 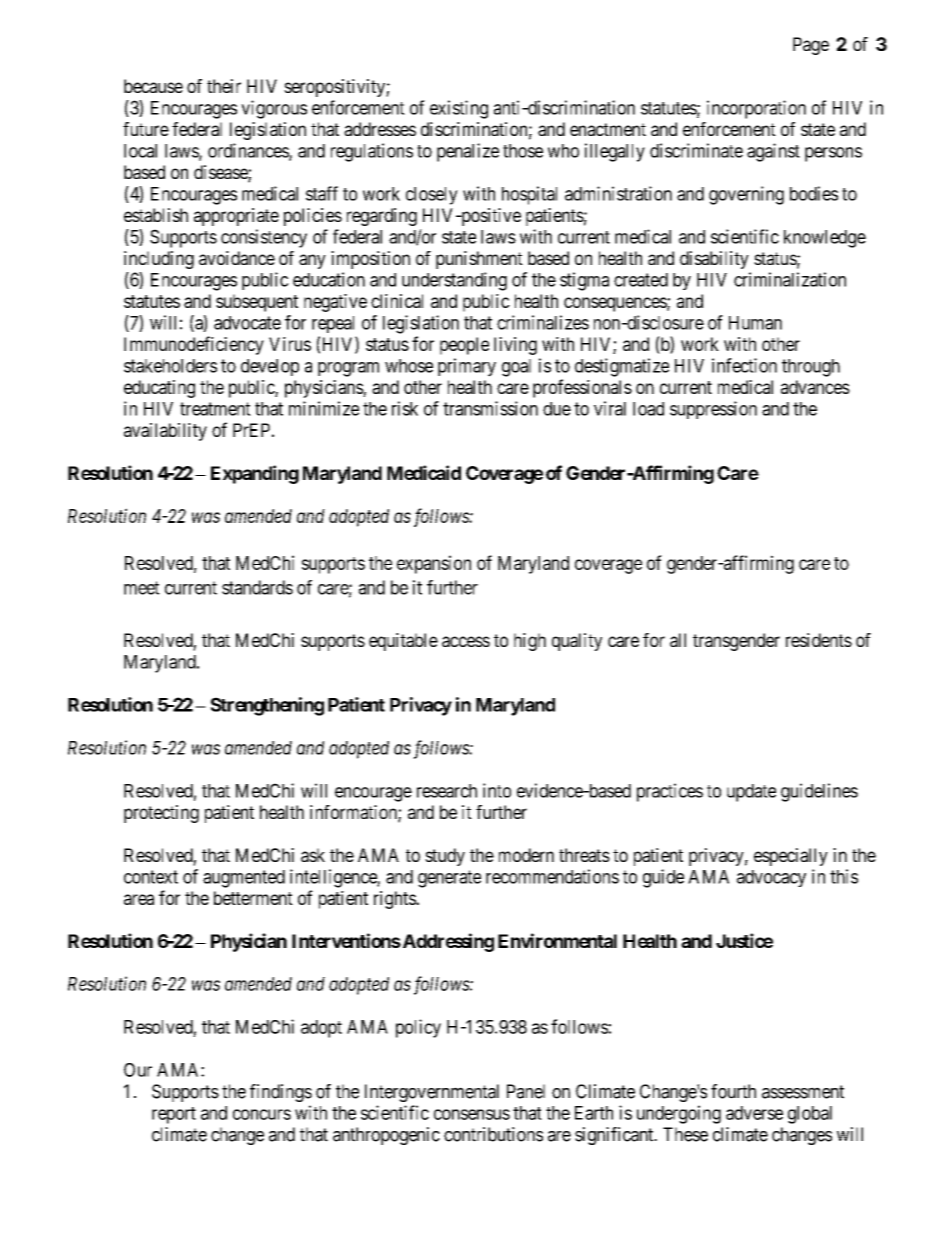 What do you see at coordinates (756, 109) in the image?
I see `incorporation` at bounding box center [756, 109].
